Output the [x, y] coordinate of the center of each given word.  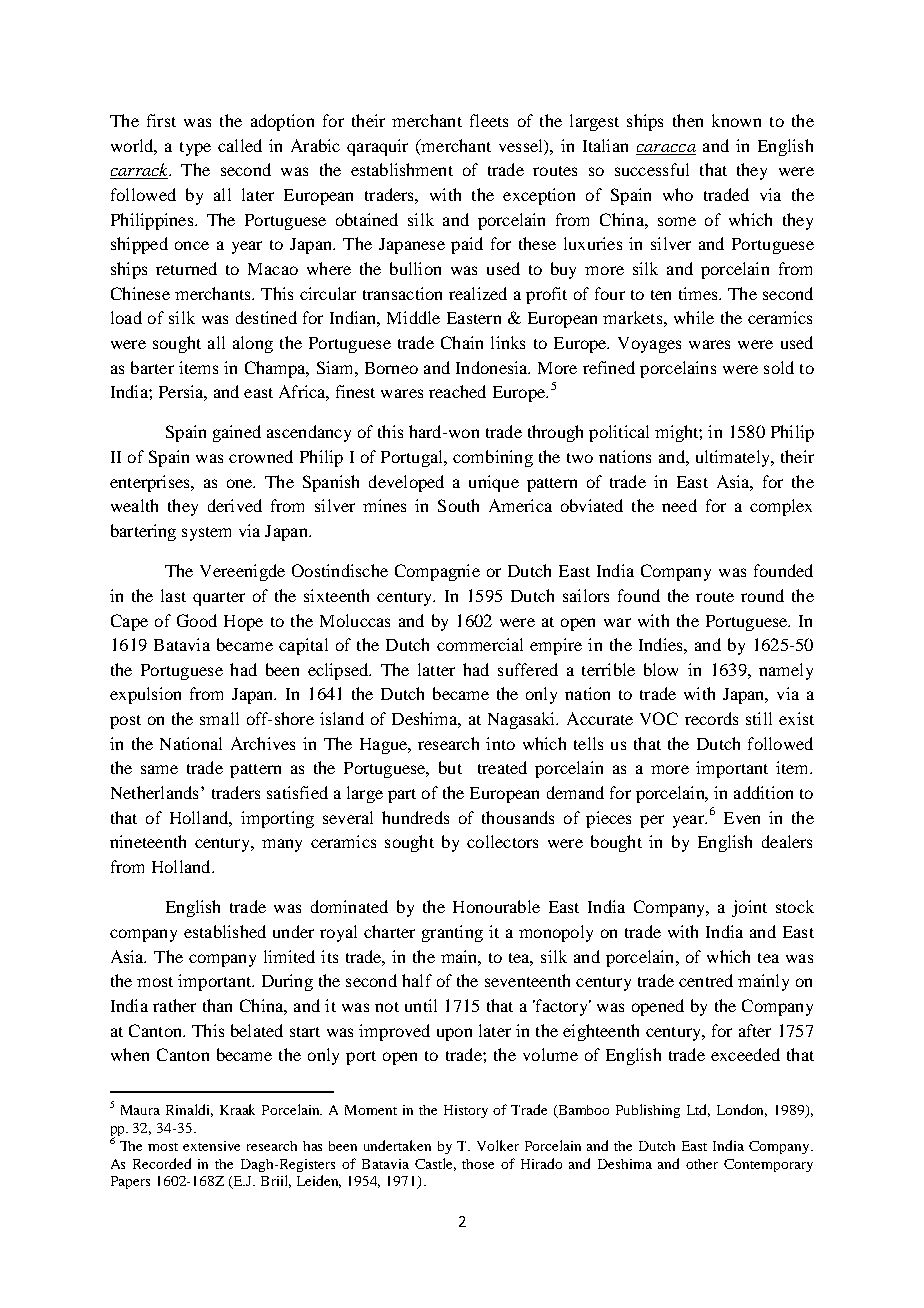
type [195, 149]
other [702, 1164]
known [736, 120]
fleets [489, 120]
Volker [498, 1145]
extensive [211, 1146]
